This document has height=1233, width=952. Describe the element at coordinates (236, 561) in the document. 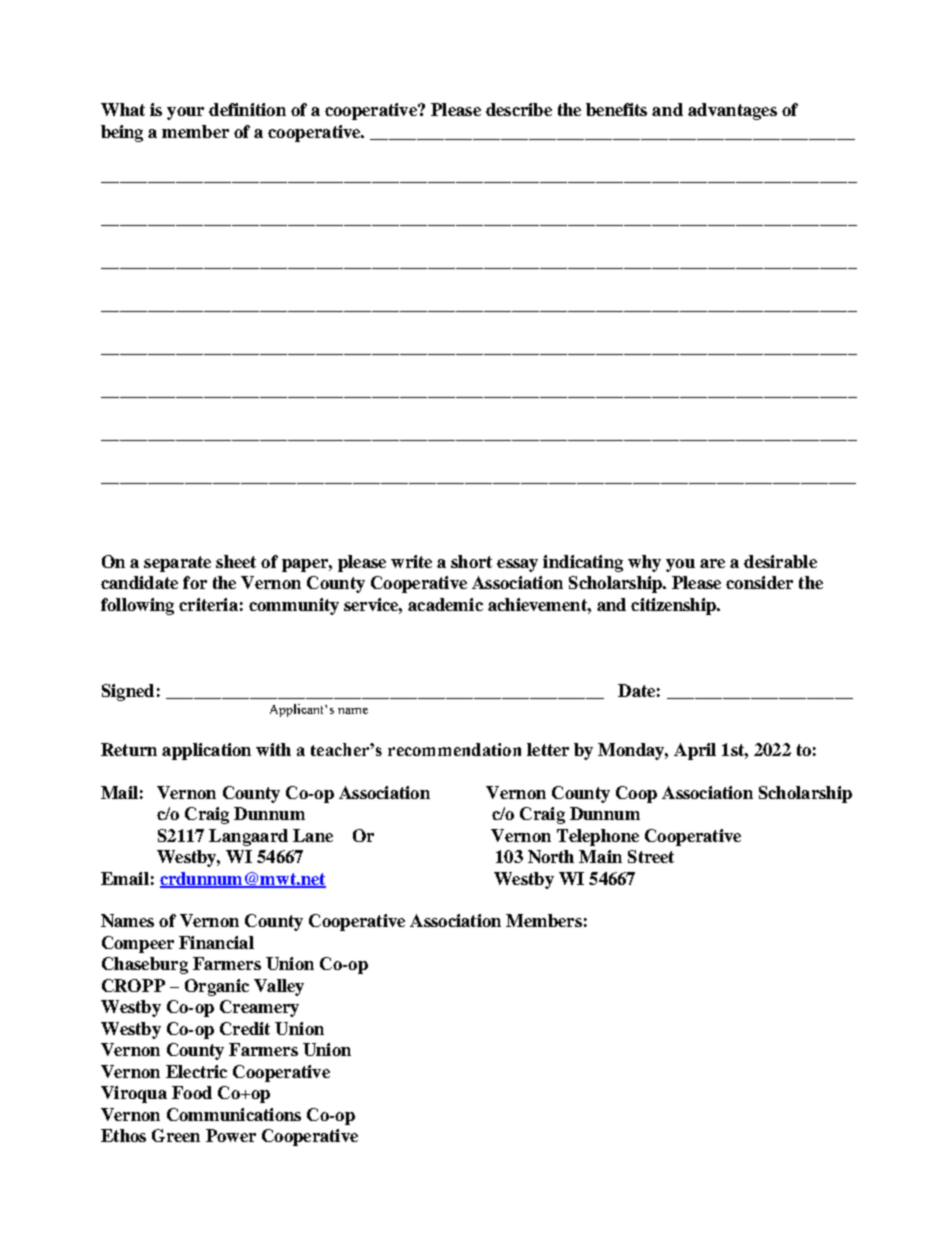

I see `sheet` at that location.
